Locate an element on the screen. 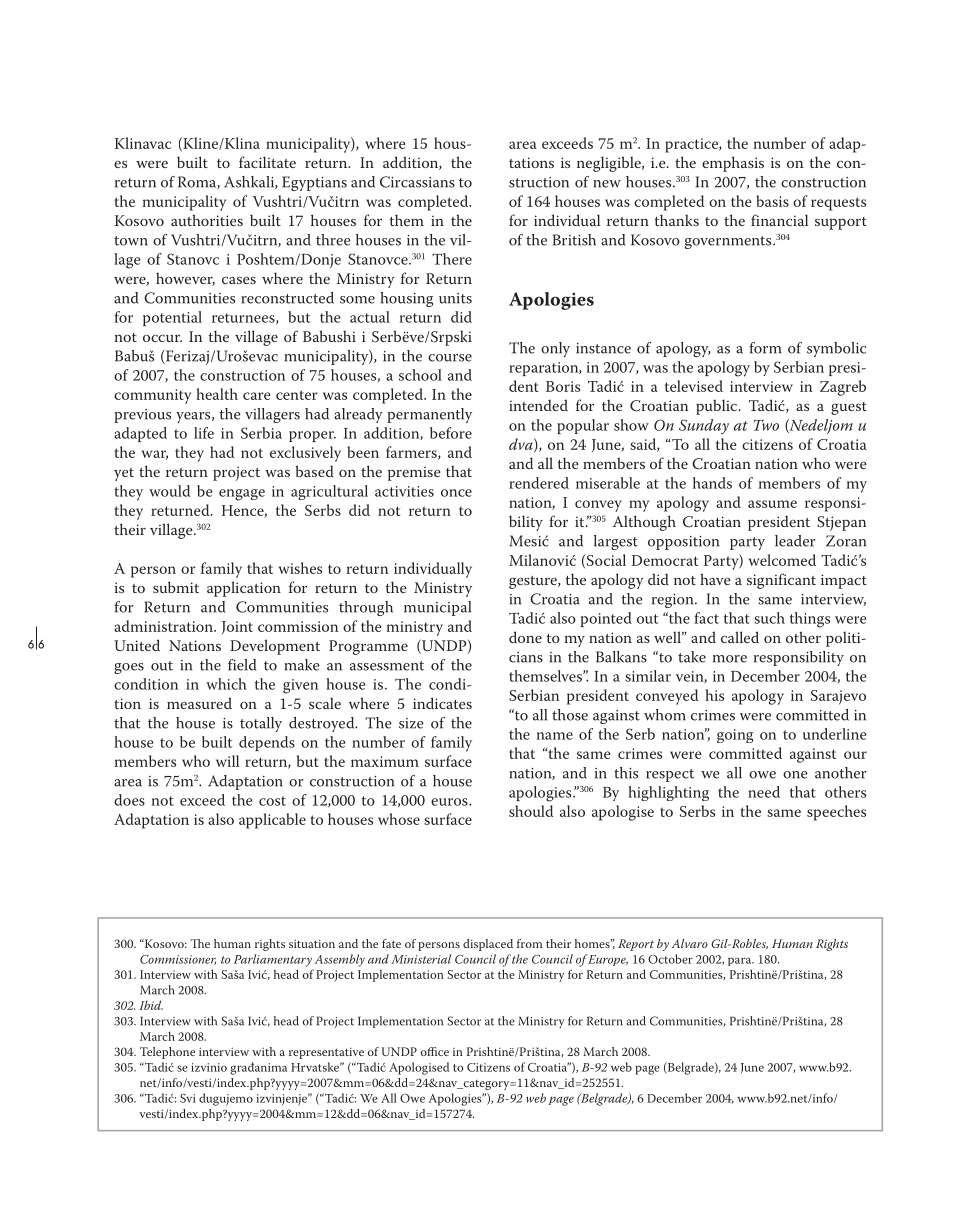  such is located at coordinates (769, 618).
